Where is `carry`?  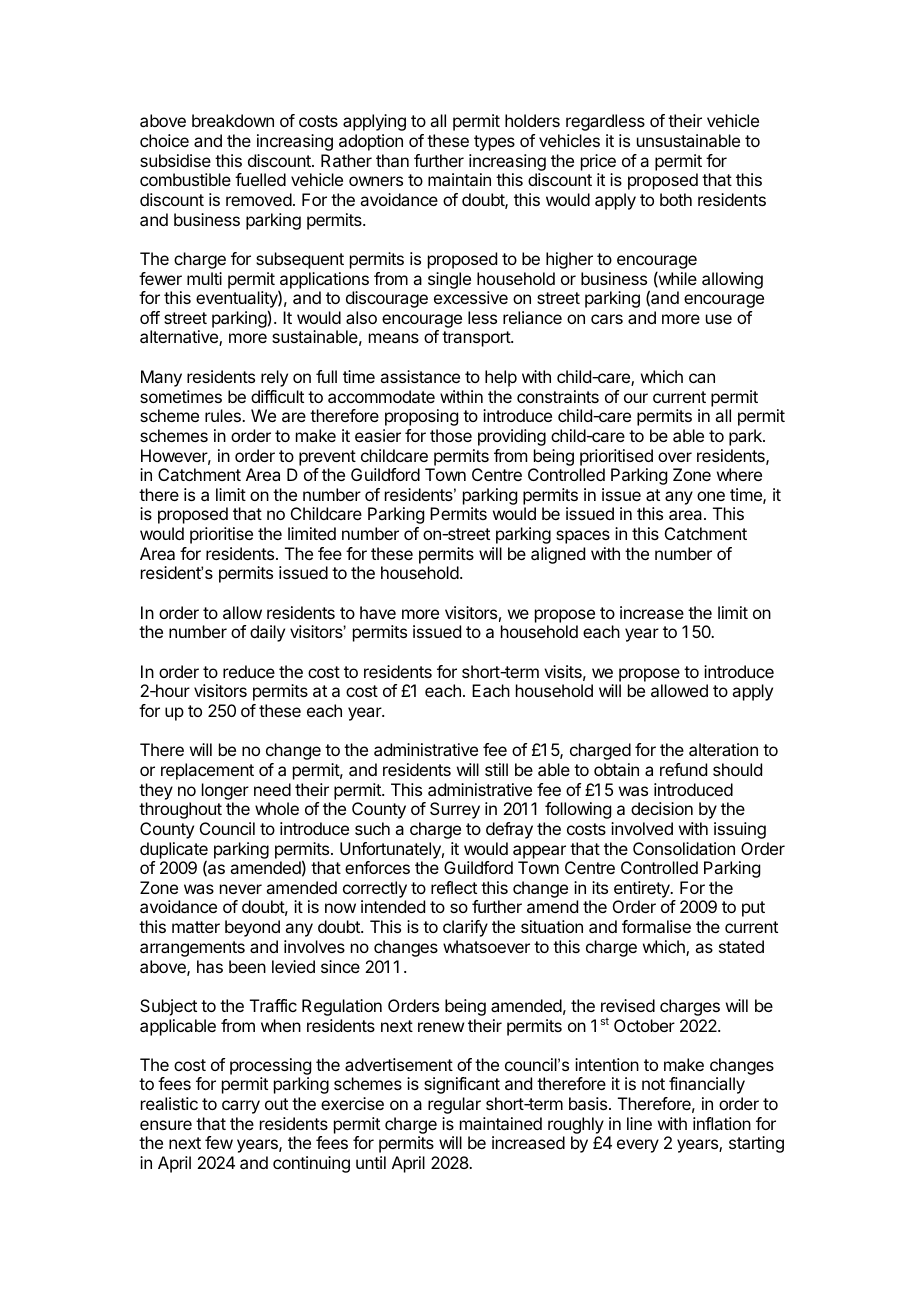 carry is located at coordinates (241, 1107).
